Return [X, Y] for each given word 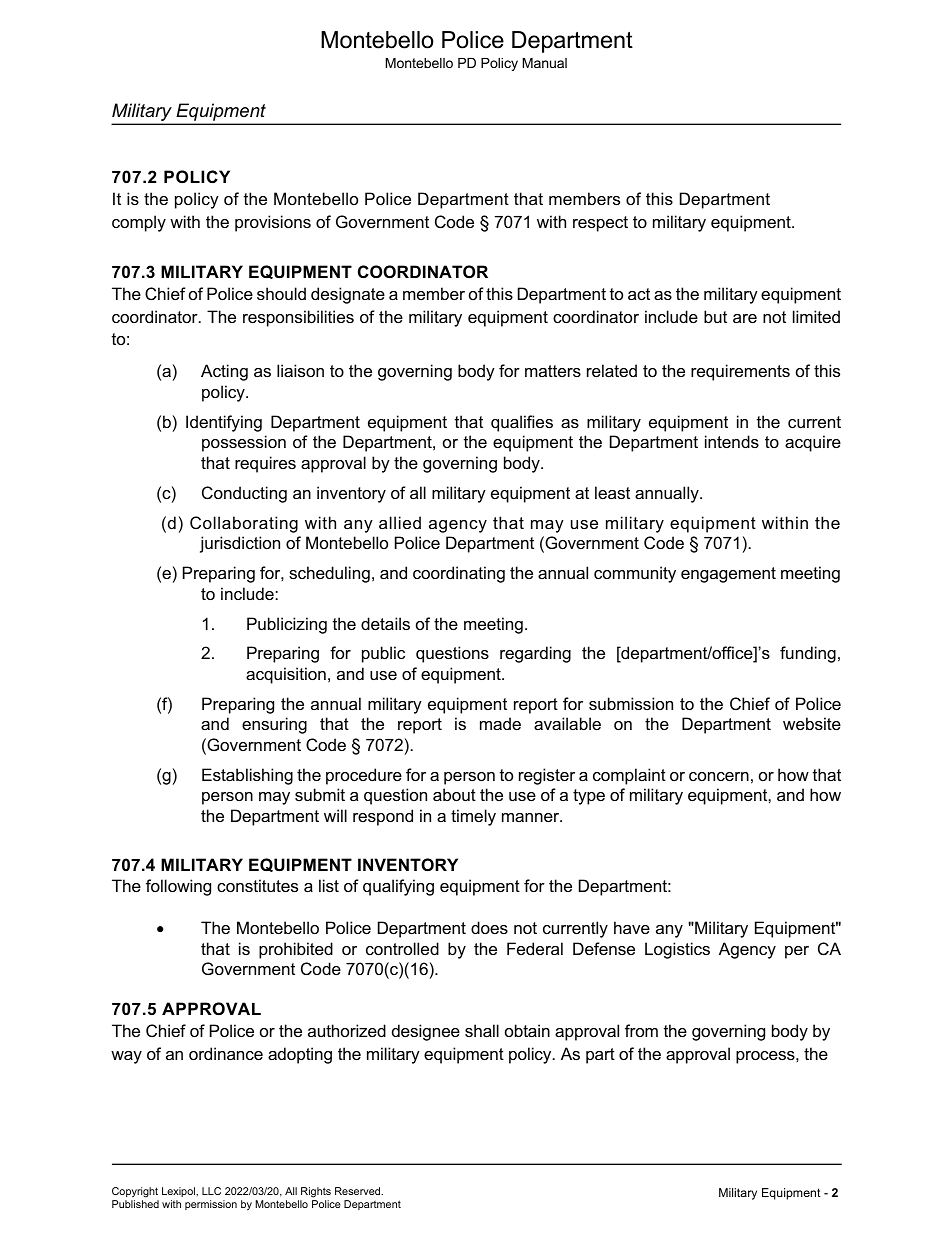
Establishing [247, 776]
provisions [273, 223]
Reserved [359, 1191]
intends [732, 441]
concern [719, 776]
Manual [545, 63]
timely [473, 817]
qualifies [522, 423]
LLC [211, 1191]
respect [600, 224]
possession [244, 443]
